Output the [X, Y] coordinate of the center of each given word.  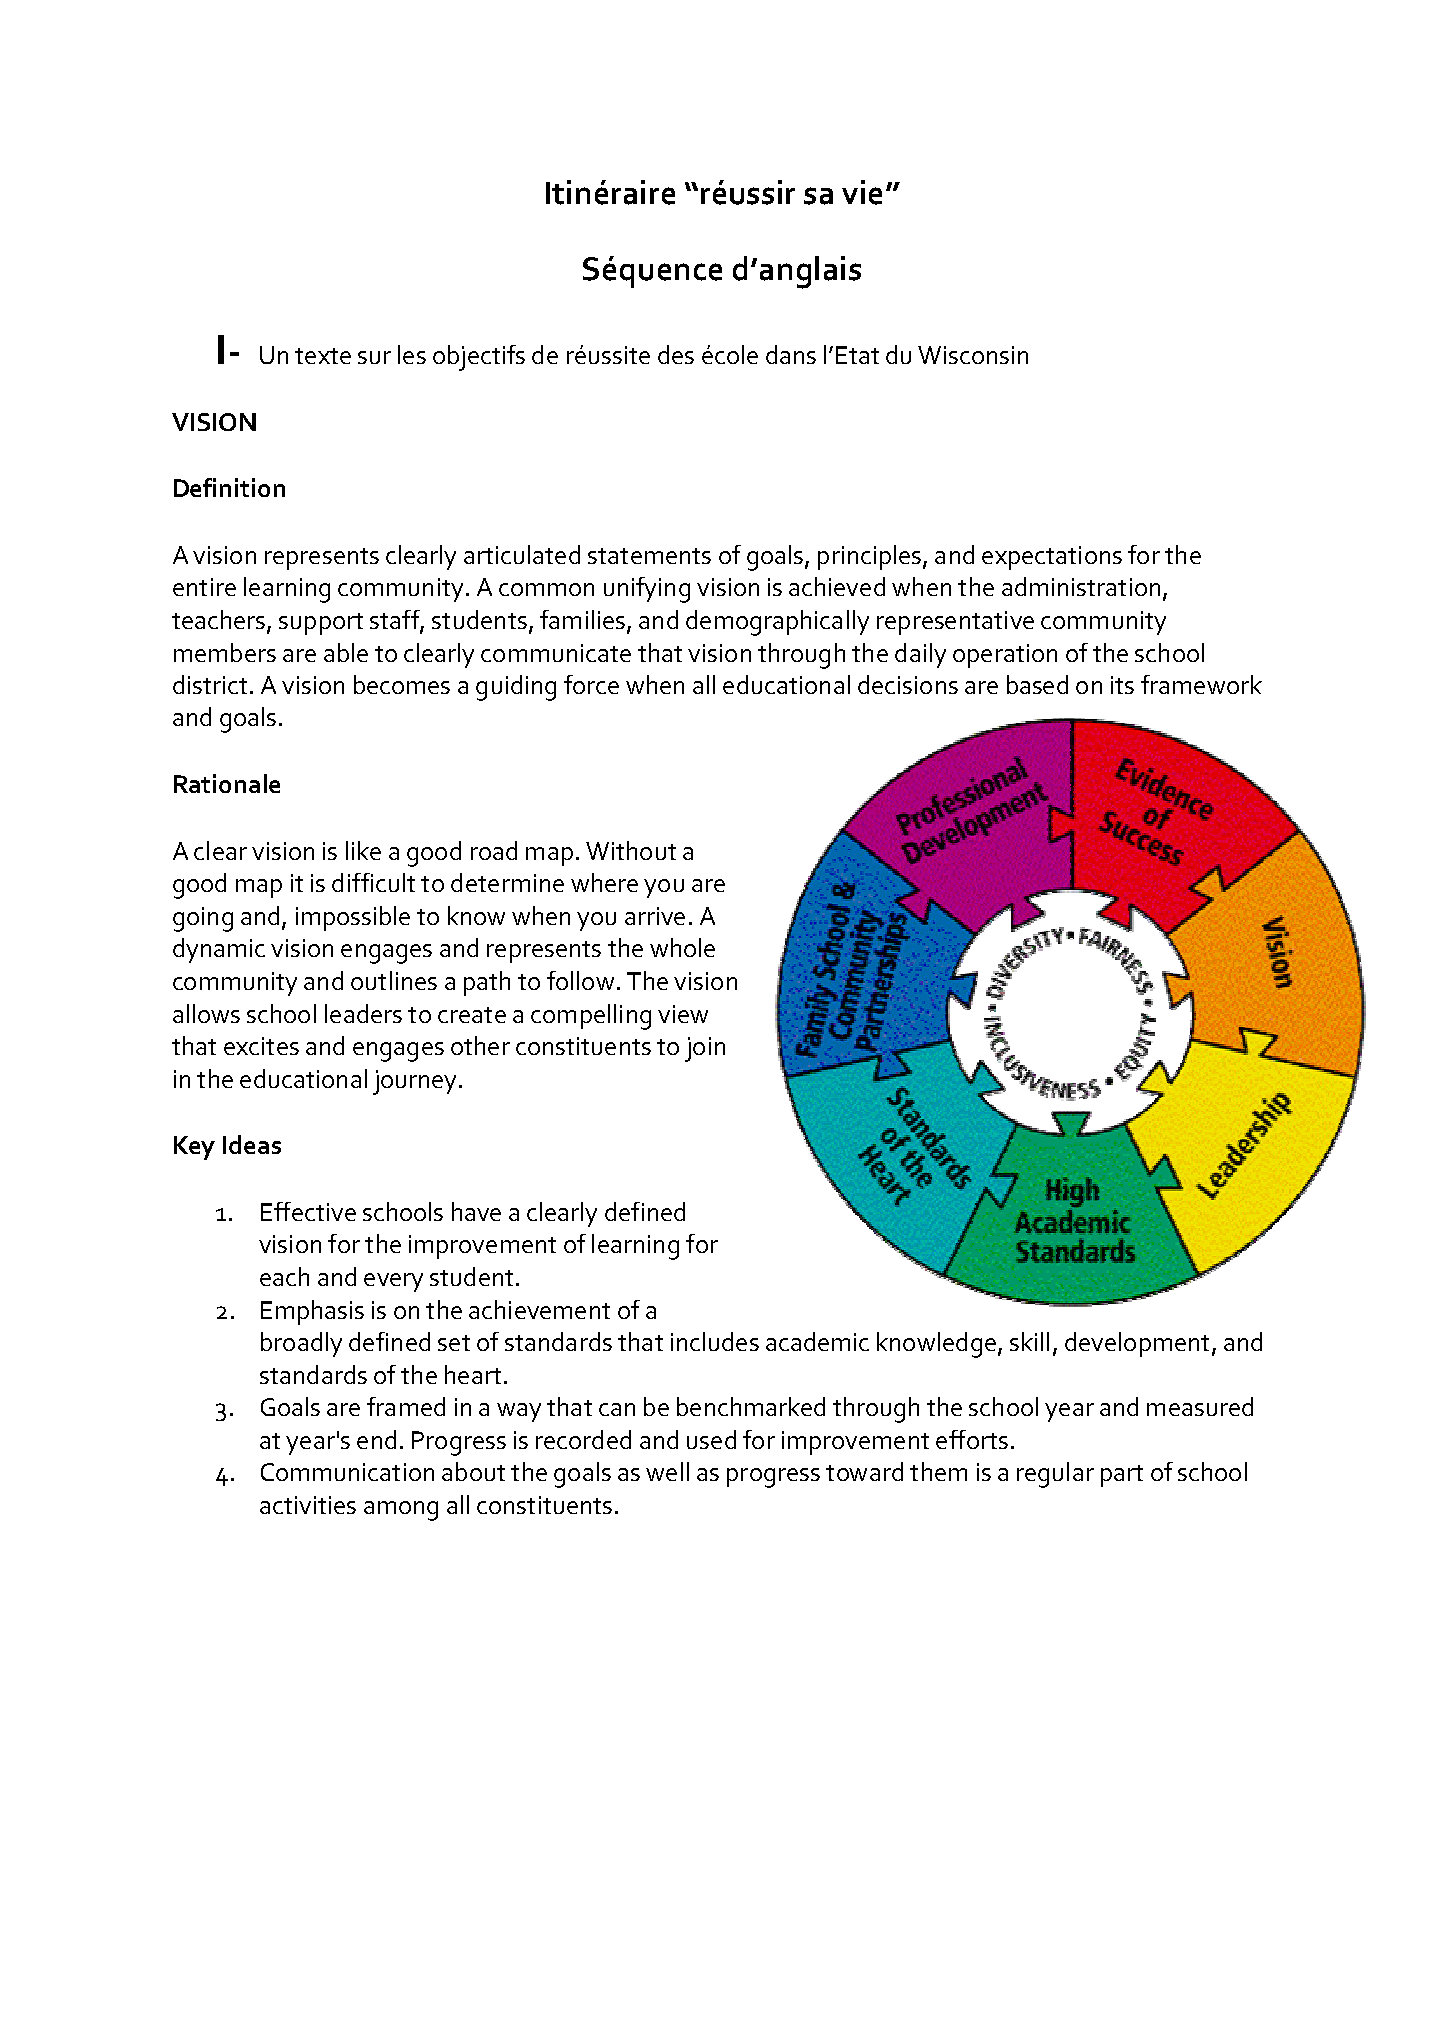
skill [1029, 1341]
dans [791, 354]
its [1122, 685]
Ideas [252, 1144]
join [705, 1049]
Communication [347, 1472]
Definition [229, 487]
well [667, 1471]
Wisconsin [973, 355]
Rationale [227, 783]
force [591, 684]
